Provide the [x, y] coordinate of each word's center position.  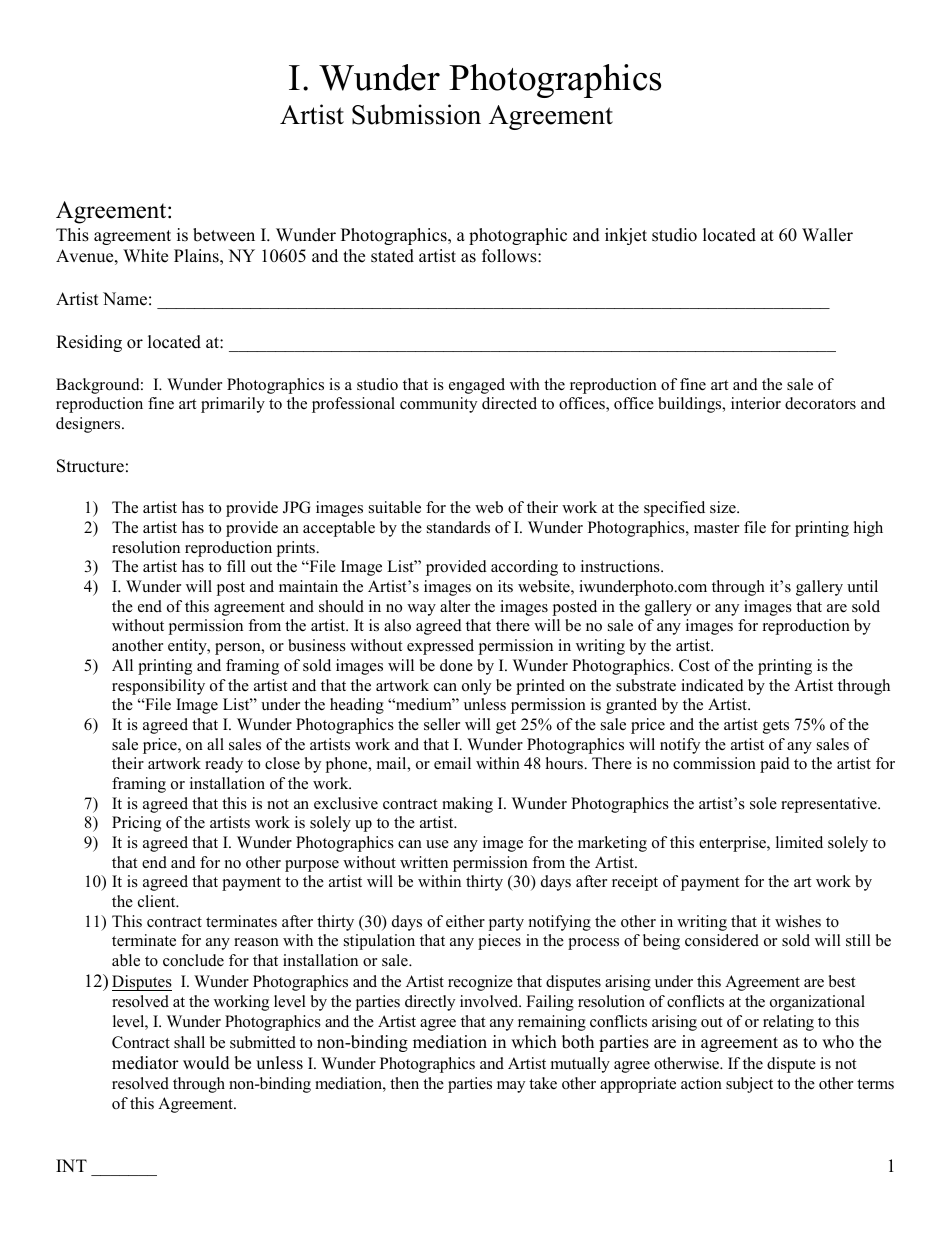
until [862, 586]
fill [236, 566]
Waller [827, 235]
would [206, 1063]
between [224, 235]
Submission [416, 114]
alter [455, 606]
